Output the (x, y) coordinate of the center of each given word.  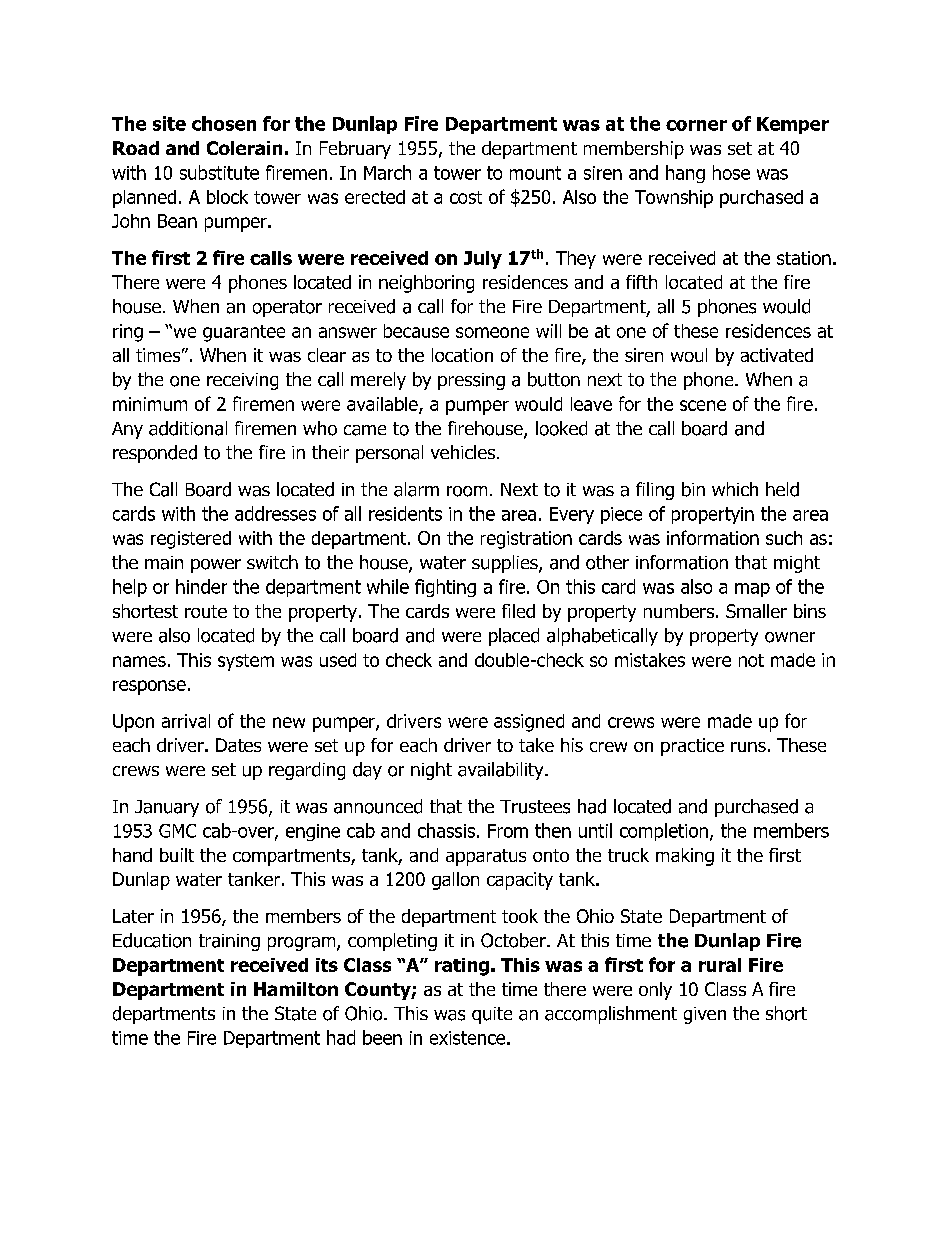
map (752, 590)
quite (492, 1015)
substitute (219, 172)
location (462, 355)
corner (696, 125)
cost (466, 197)
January (167, 808)
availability (502, 771)
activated (777, 355)
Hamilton (296, 989)
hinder (201, 586)
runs (748, 747)
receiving (242, 381)
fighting (445, 588)
